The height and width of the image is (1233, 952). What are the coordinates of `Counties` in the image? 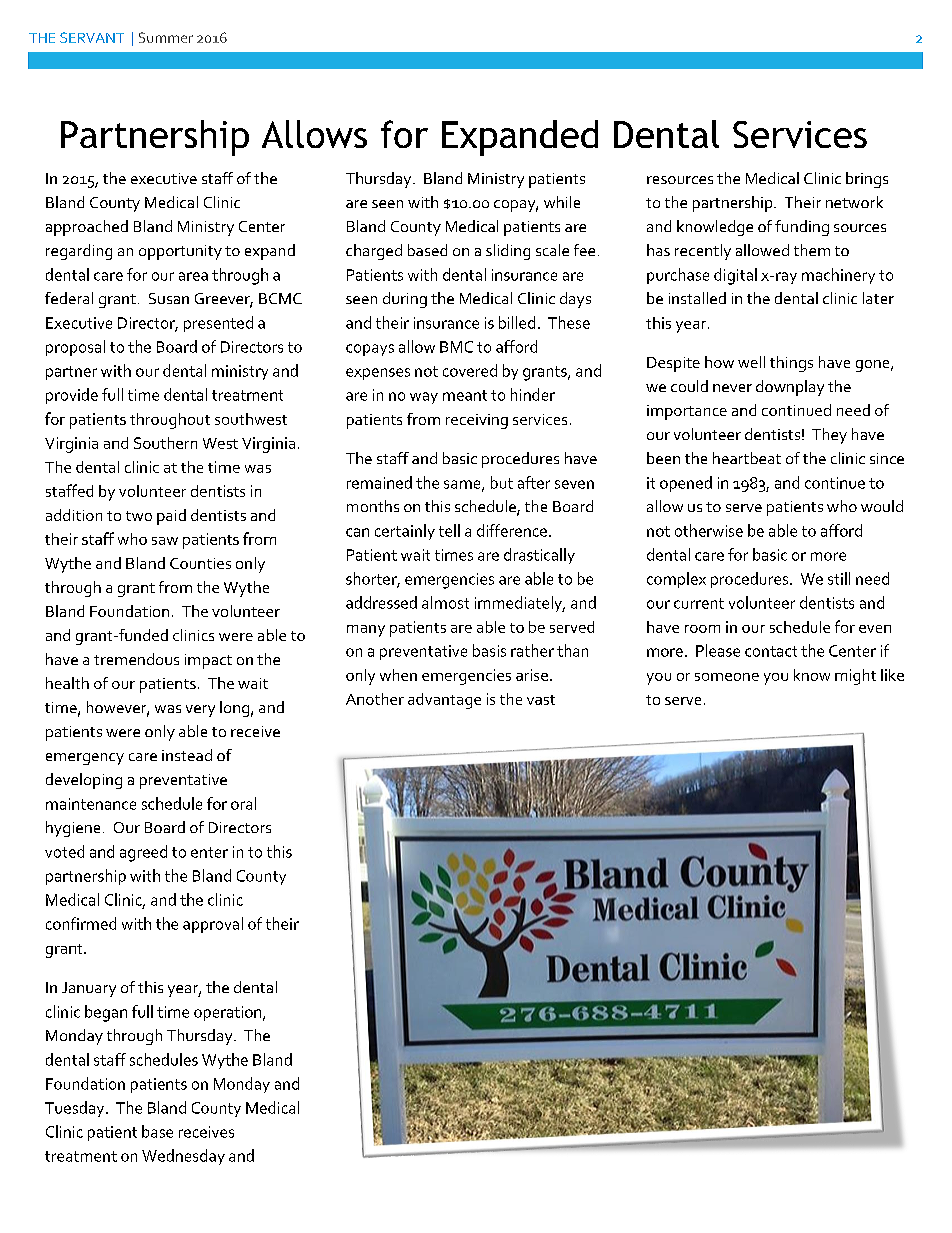 It's located at (200, 563).
